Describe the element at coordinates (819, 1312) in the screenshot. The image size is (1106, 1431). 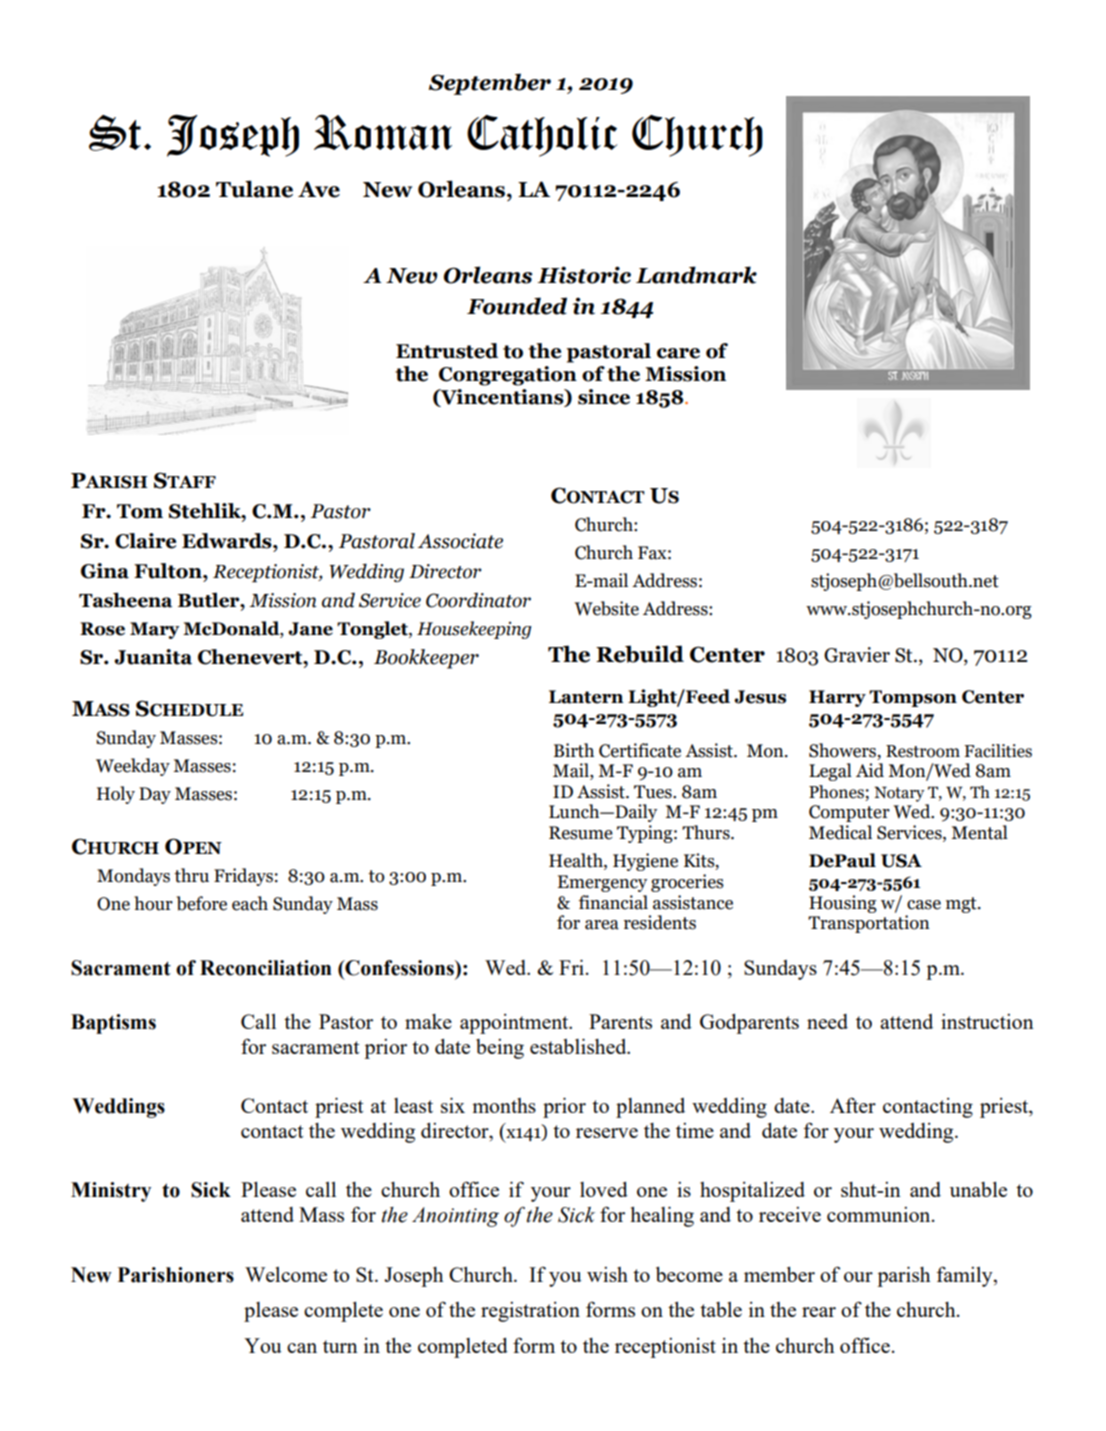
I see `rear` at that location.
